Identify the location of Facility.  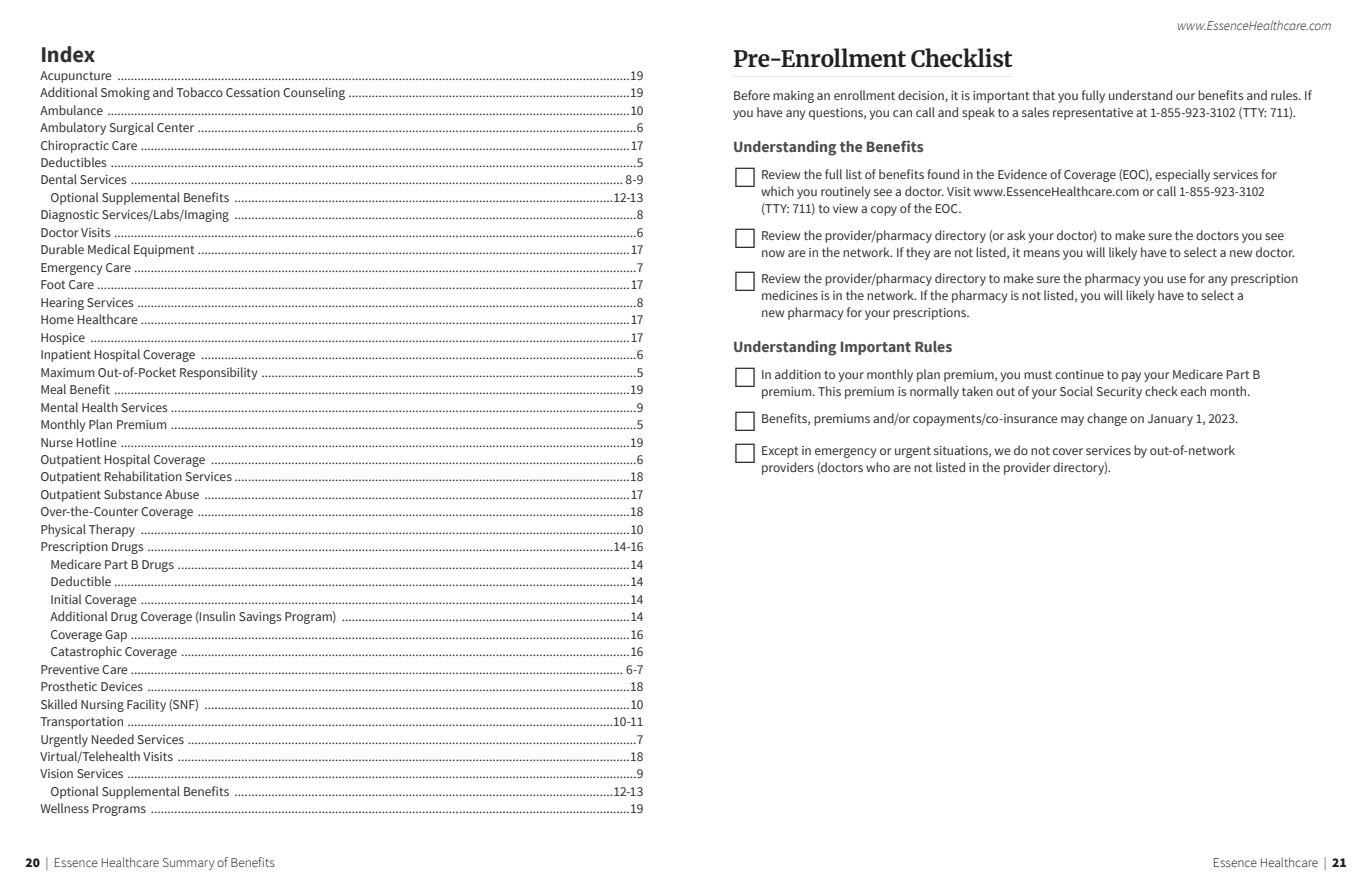
(146, 705).
